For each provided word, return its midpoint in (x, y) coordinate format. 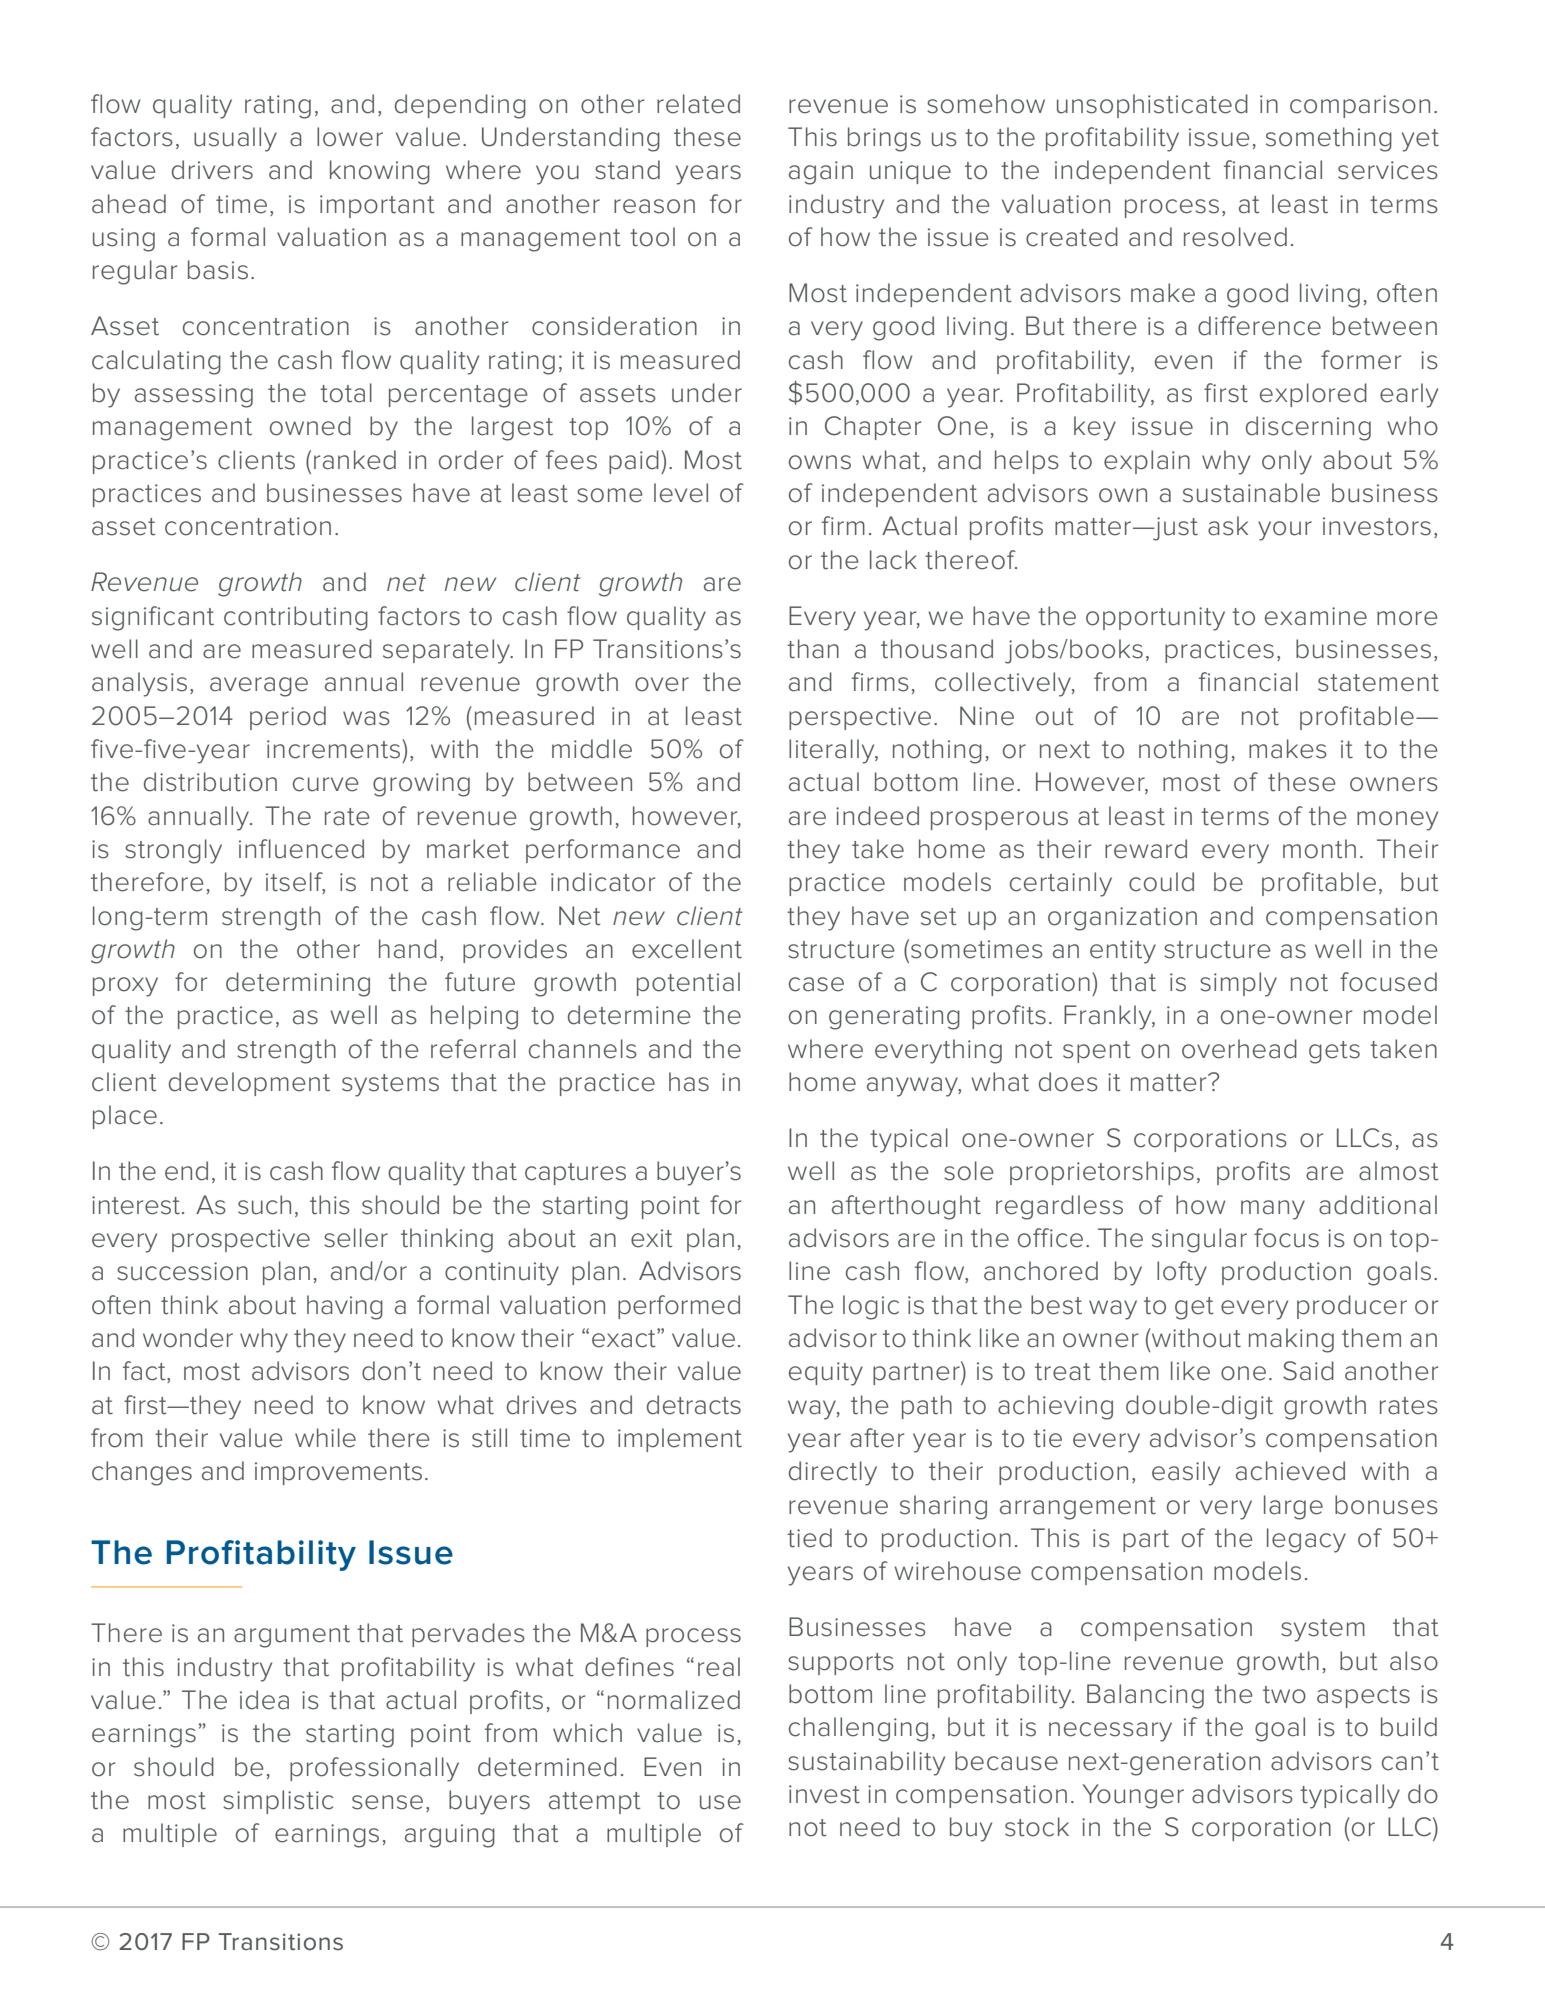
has (689, 1082)
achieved (1290, 1471)
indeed (877, 816)
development (249, 1084)
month (1319, 849)
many (1273, 1210)
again (821, 173)
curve (326, 784)
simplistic (278, 1802)
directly (833, 1473)
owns (820, 462)
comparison (1360, 106)
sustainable (1251, 493)
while (325, 1438)
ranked (355, 460)
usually (235, 139)
